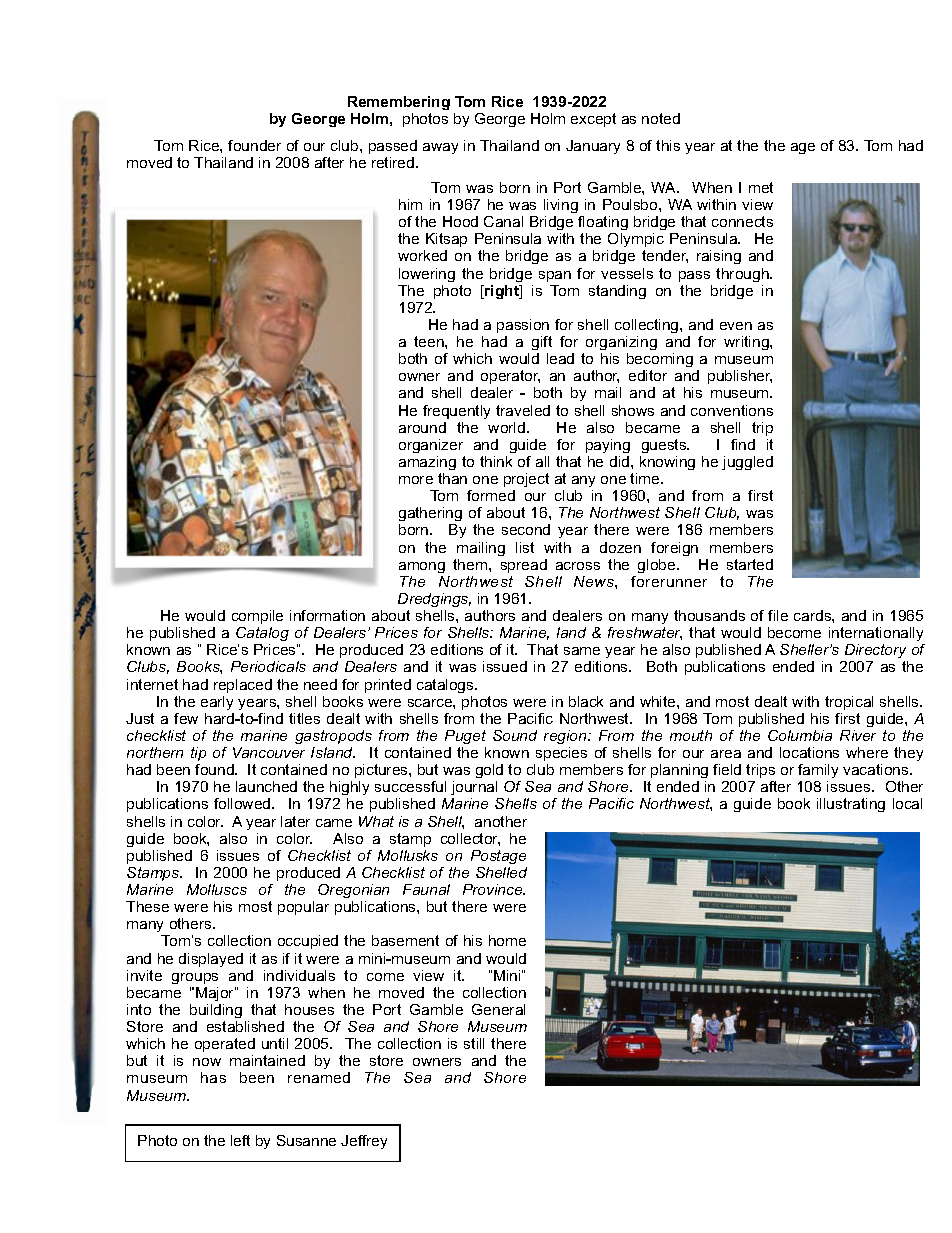 The width and height of the screenshot is (952, 1233). Describe the element at coordinates (593, 147) in the screenshot. I see `January` at that location.
